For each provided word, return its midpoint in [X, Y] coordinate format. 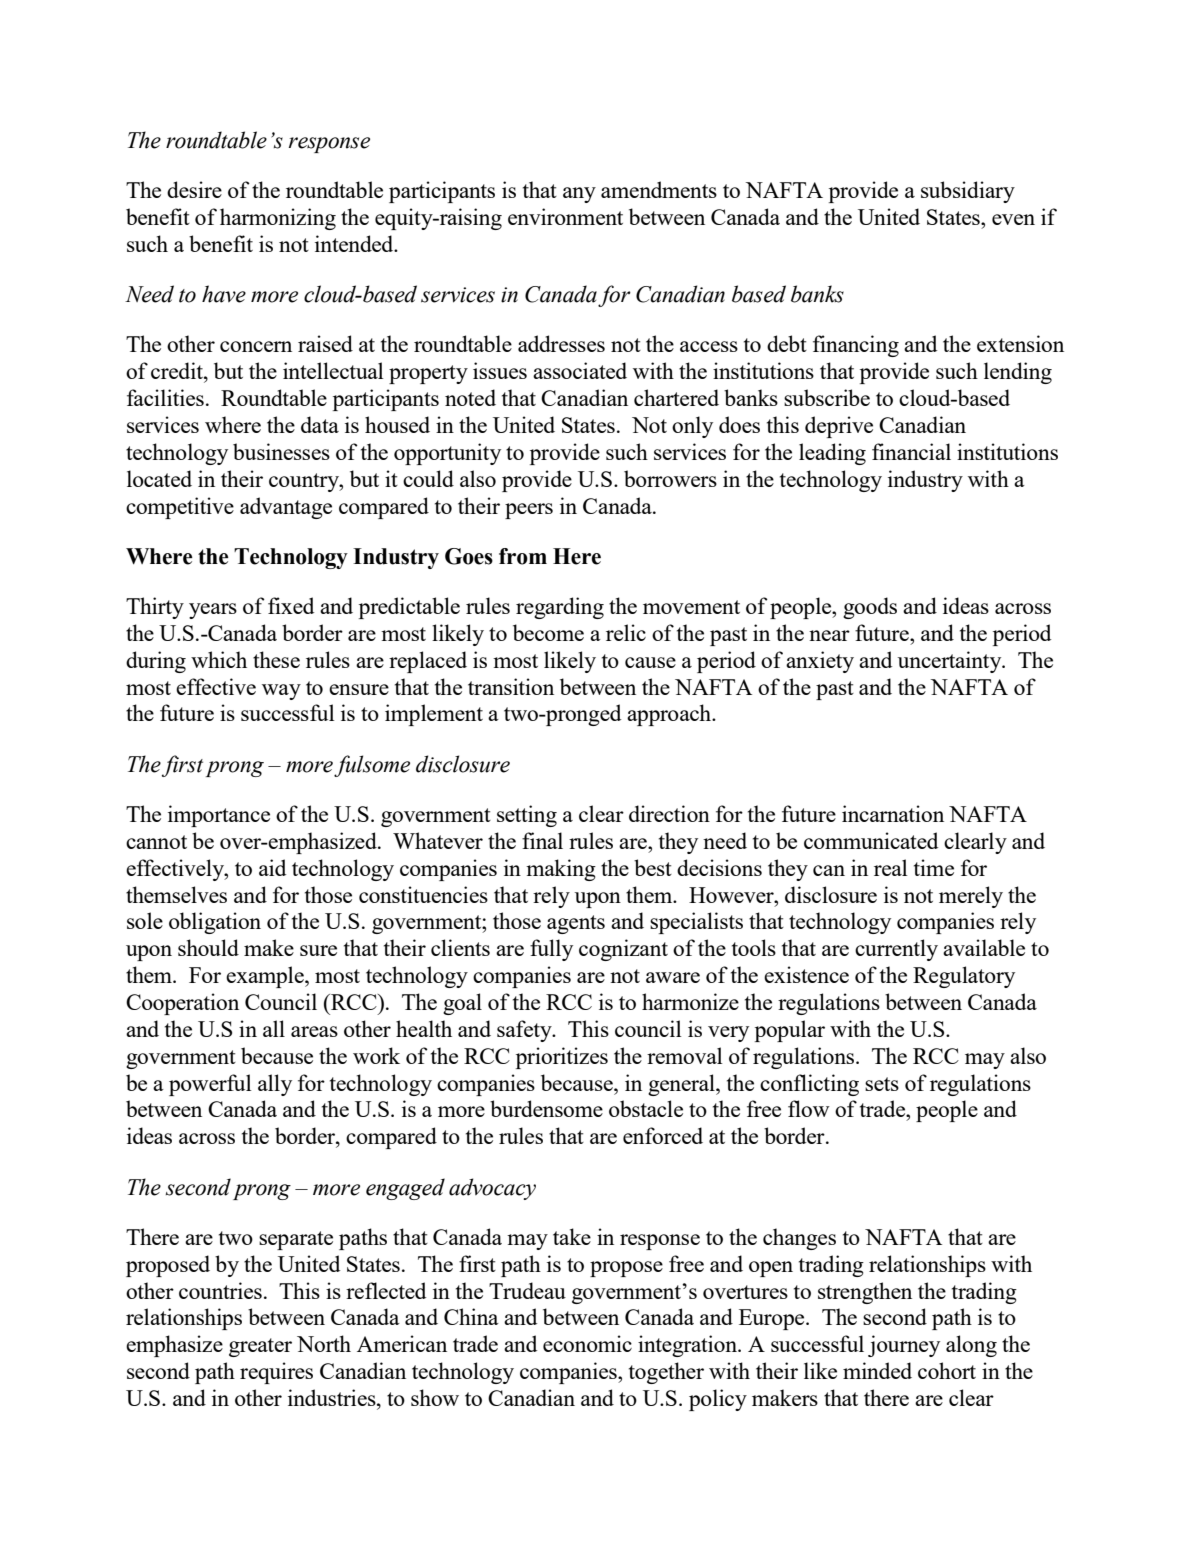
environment [565, 216]
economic [587, 1343]
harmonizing [278, 219]
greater [260, 1347]
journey [904, 1346]
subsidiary [968, 192]
